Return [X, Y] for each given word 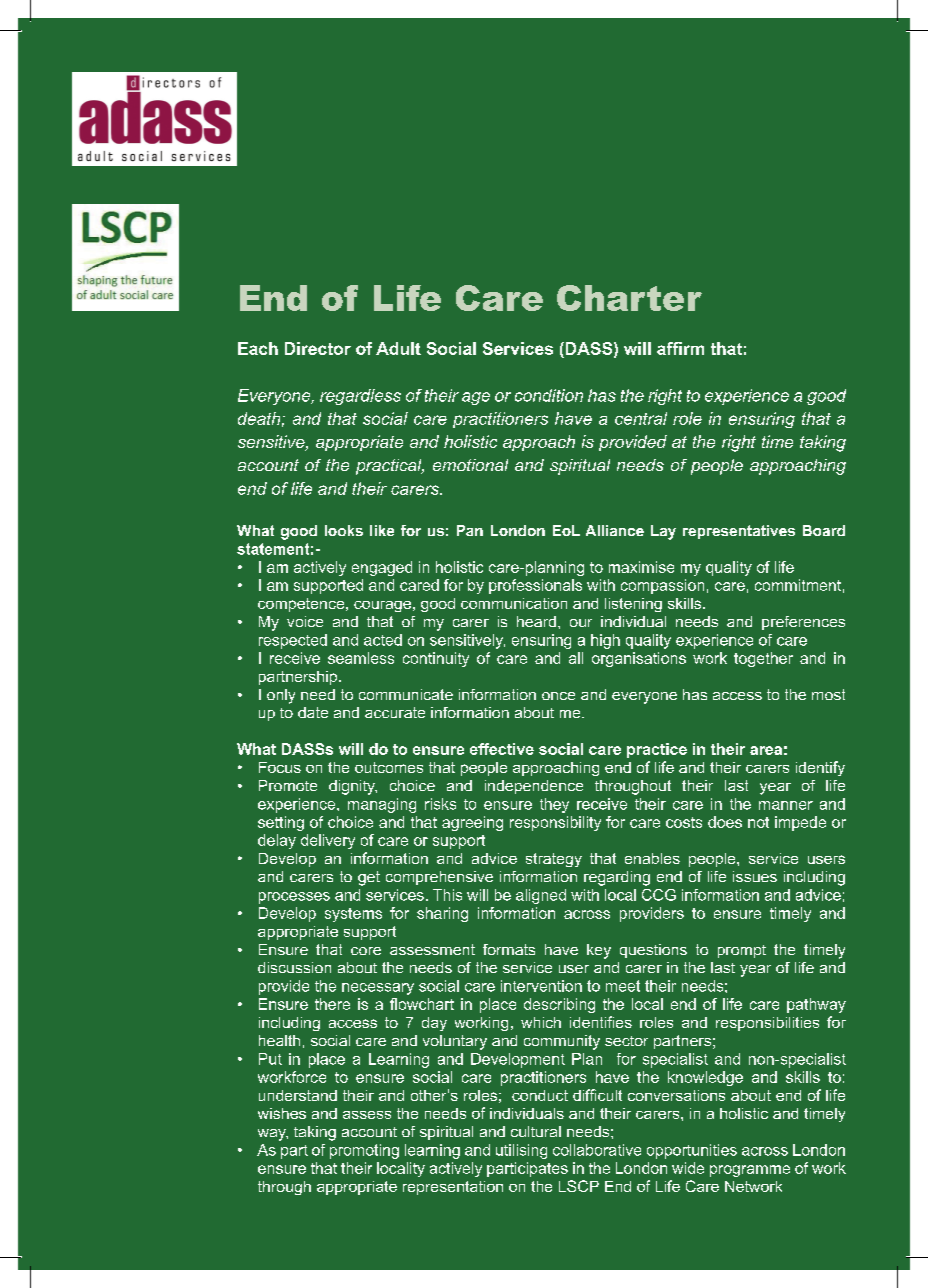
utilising [521, 1151]
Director [318, 348]
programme [750, 1171]
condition [549, 395]
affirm [680, 348]
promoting [364, 1151]
